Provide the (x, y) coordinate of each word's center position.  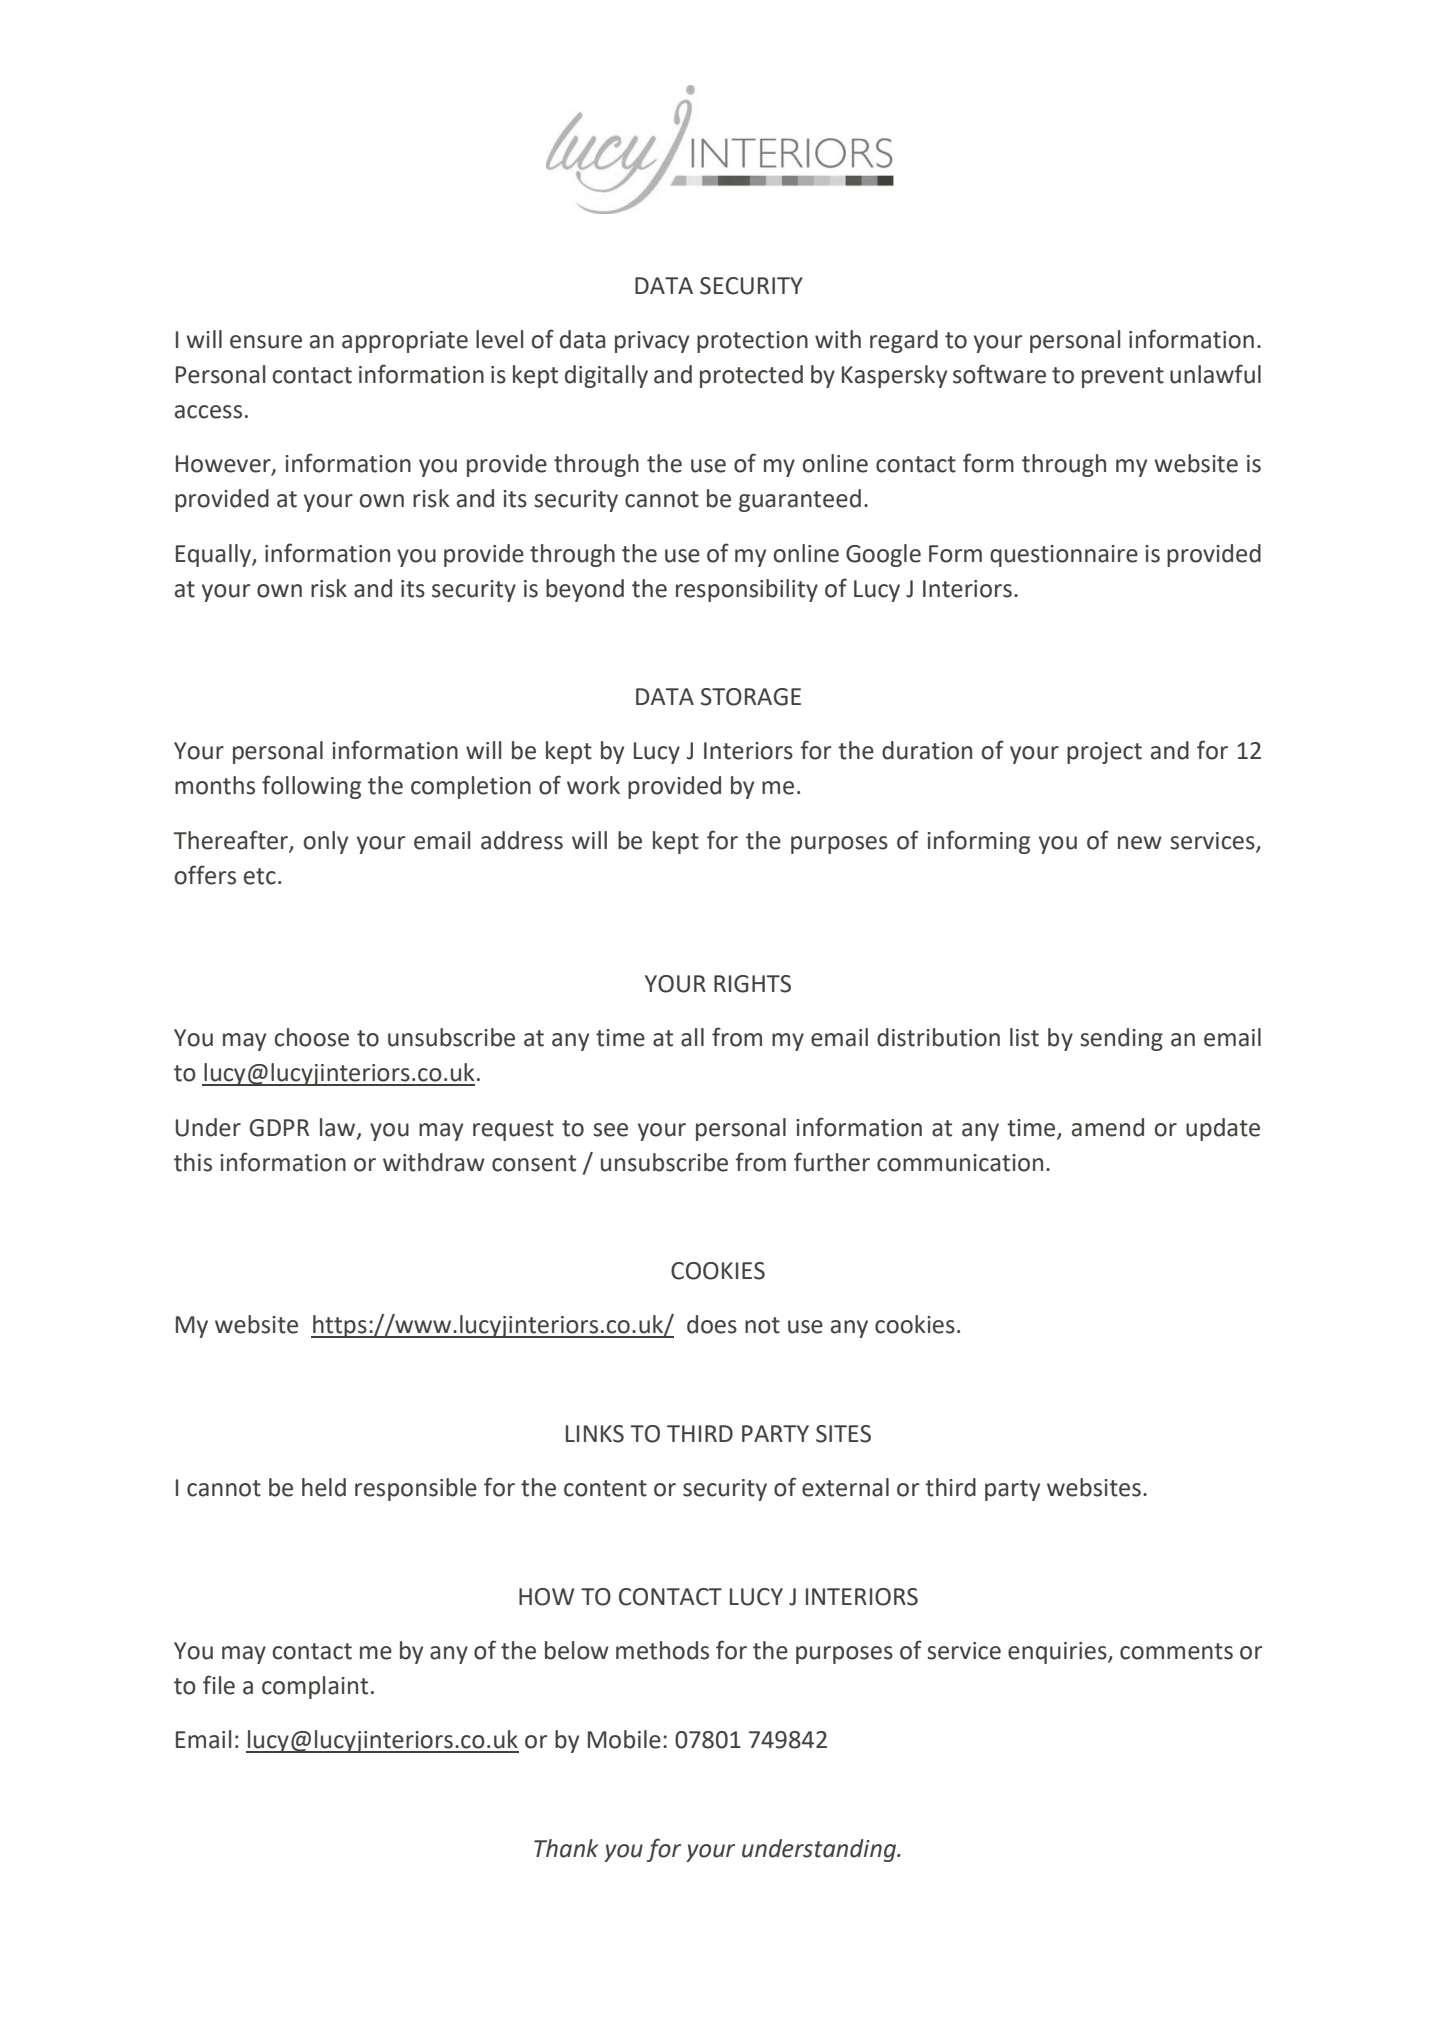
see (610, 1130)
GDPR (279, 1128)
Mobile (624, 1739)
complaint (315, 1687)
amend (1108, 1127)
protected (751, 376)
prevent (1123, 377)
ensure (266, 342)
